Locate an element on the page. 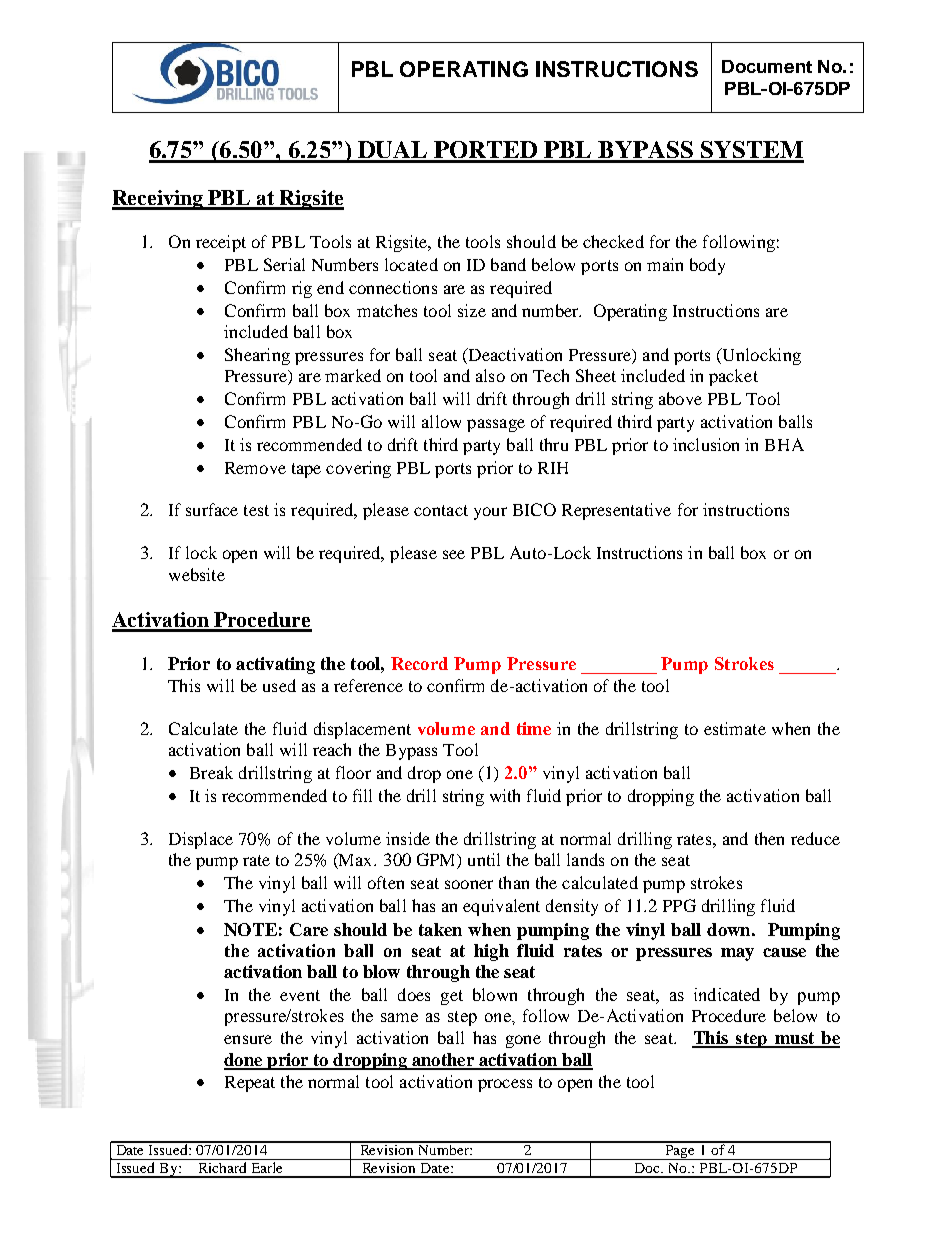  gone is located at coordinates (523, 1041).
